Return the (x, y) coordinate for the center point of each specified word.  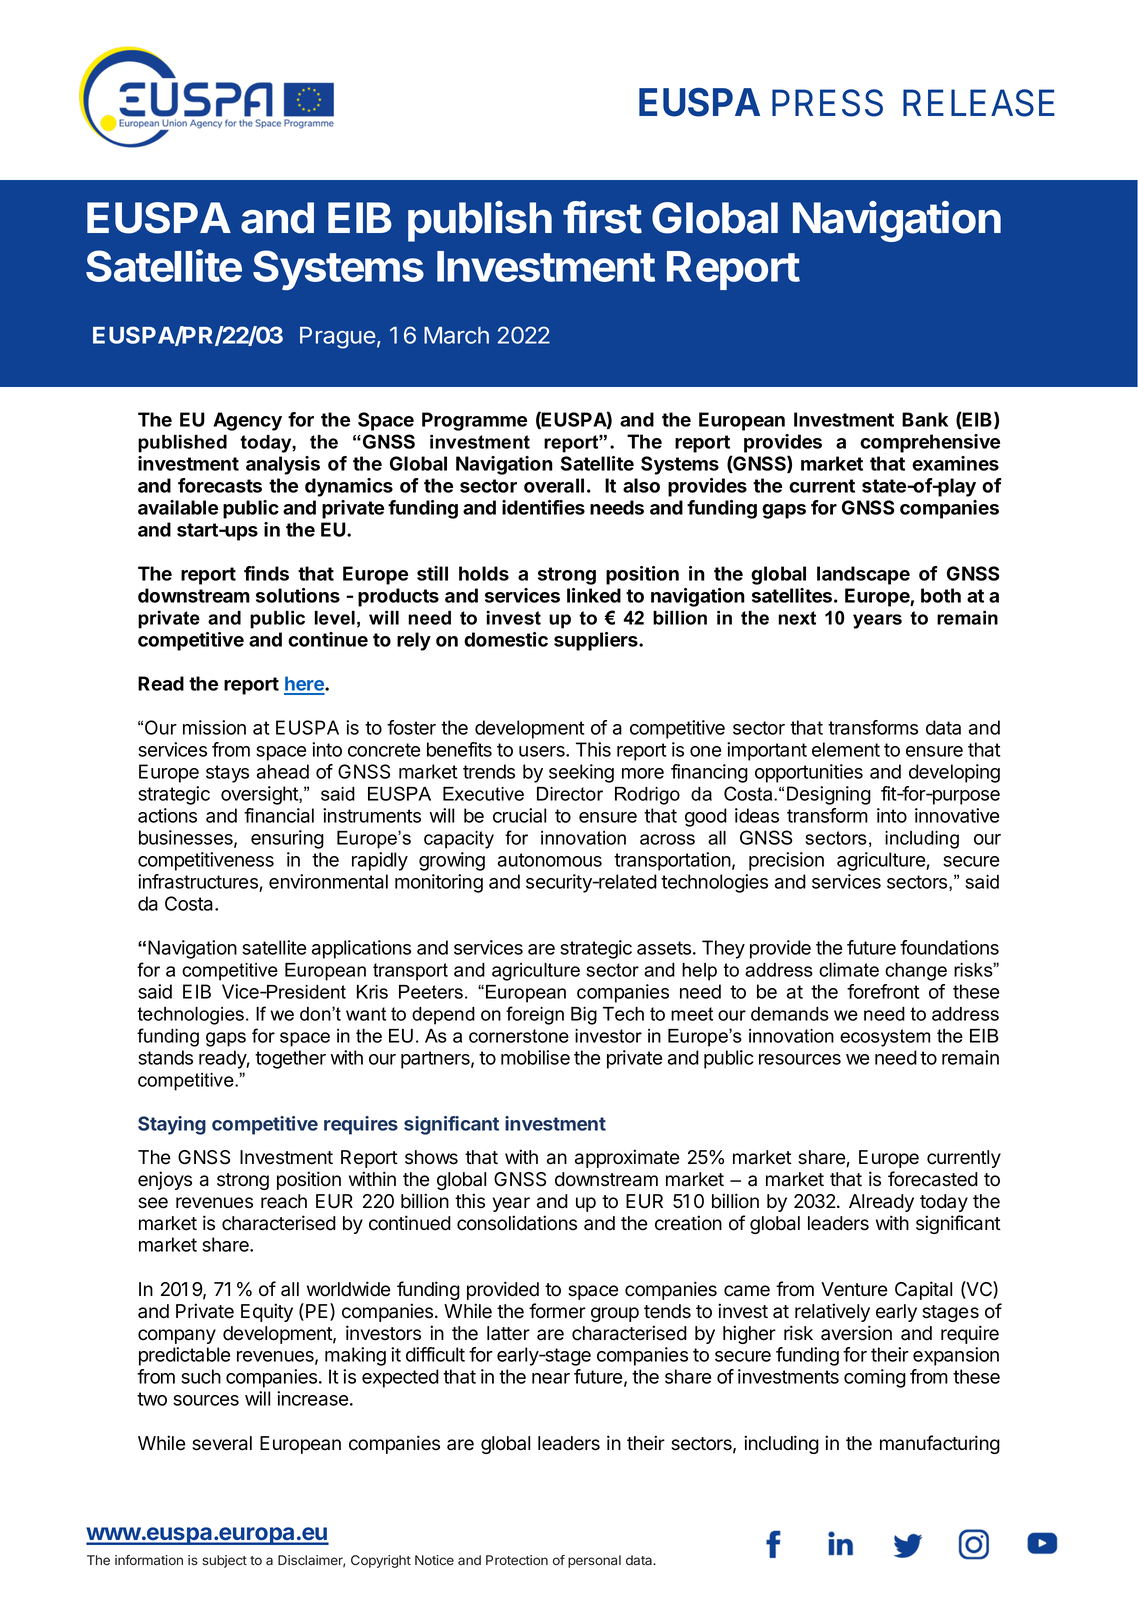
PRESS (827, 103)
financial (279, 815)
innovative (957, 815)
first (602, 217)
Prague (338, 338)
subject (224, 1561)
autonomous (550, 860)
